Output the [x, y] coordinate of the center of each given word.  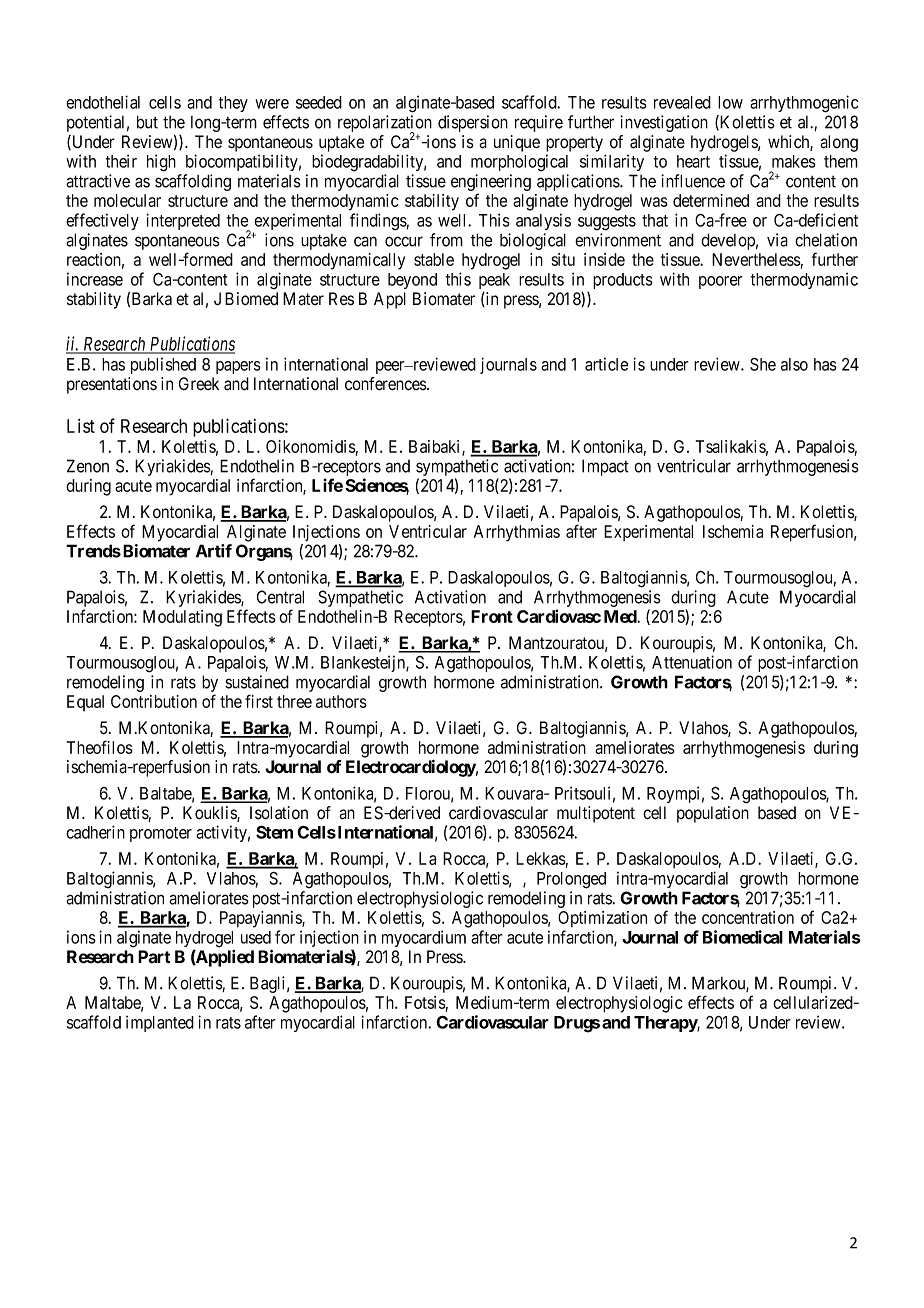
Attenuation [692, 662]
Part [154, 956]
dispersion [473, 123]
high [161, 163]
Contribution [154, 701]
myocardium [424, 938]
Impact [605, 467]
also [794, 364]
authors [341, 701]
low [730, 102]
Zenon [88, 466]
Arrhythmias [517, 533]
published [163, 365]
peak [494, 281]
